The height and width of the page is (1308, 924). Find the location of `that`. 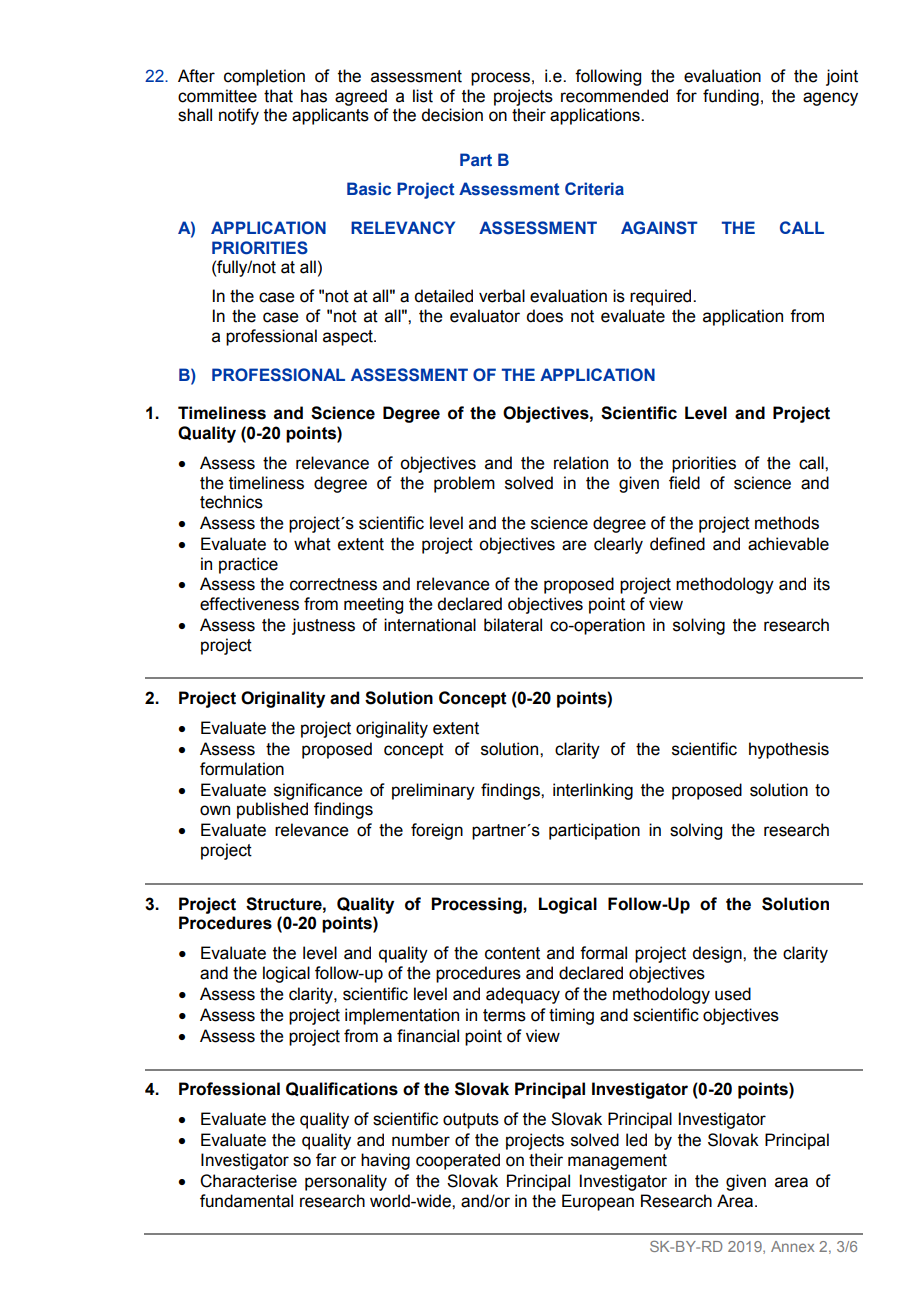

that is located at coordinates (278, 96).
